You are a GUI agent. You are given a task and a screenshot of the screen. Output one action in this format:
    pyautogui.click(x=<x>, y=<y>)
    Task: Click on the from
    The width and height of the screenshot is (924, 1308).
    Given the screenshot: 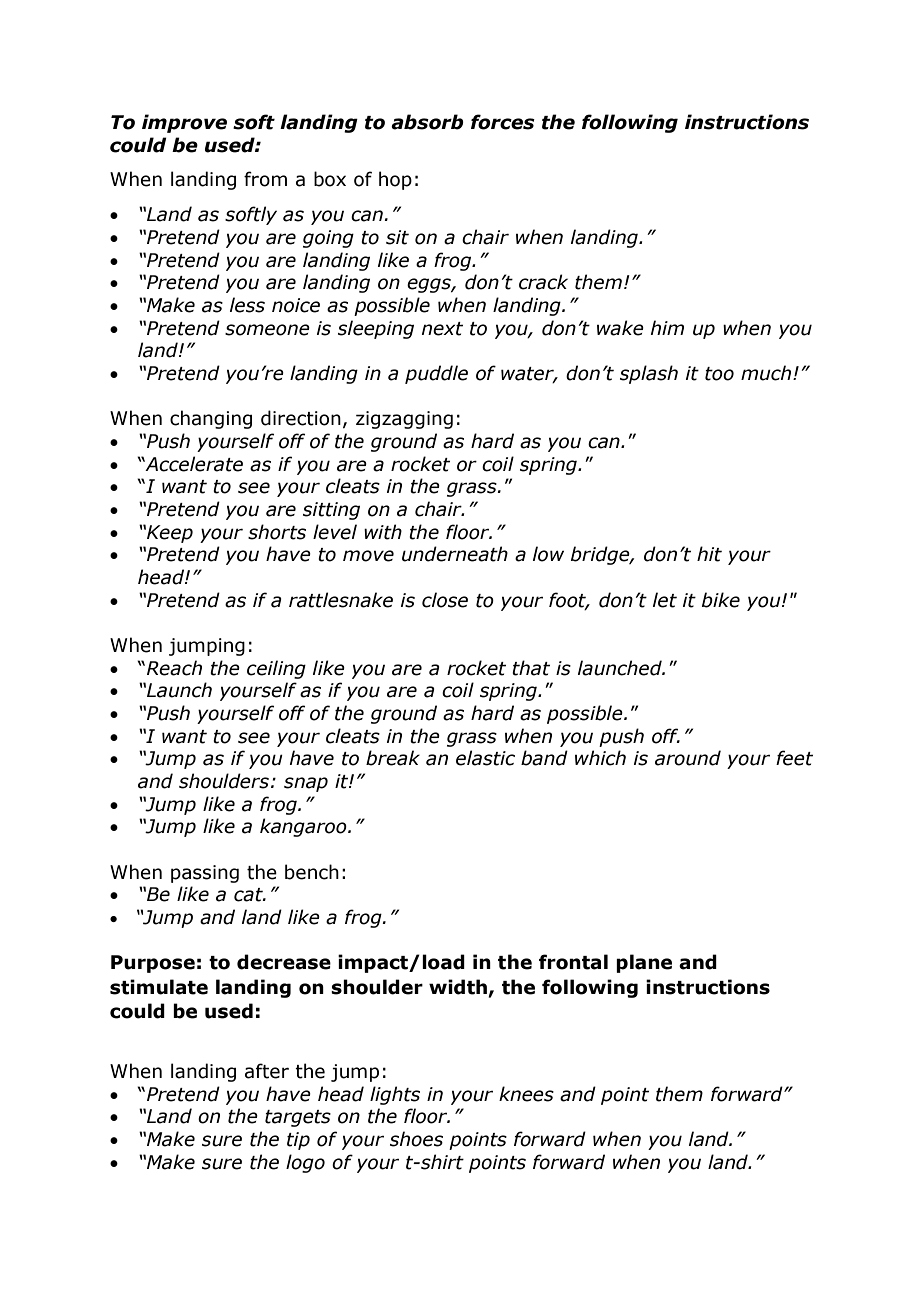 What is the action you would take?
    pyautogui.click(x=265, y=179)
